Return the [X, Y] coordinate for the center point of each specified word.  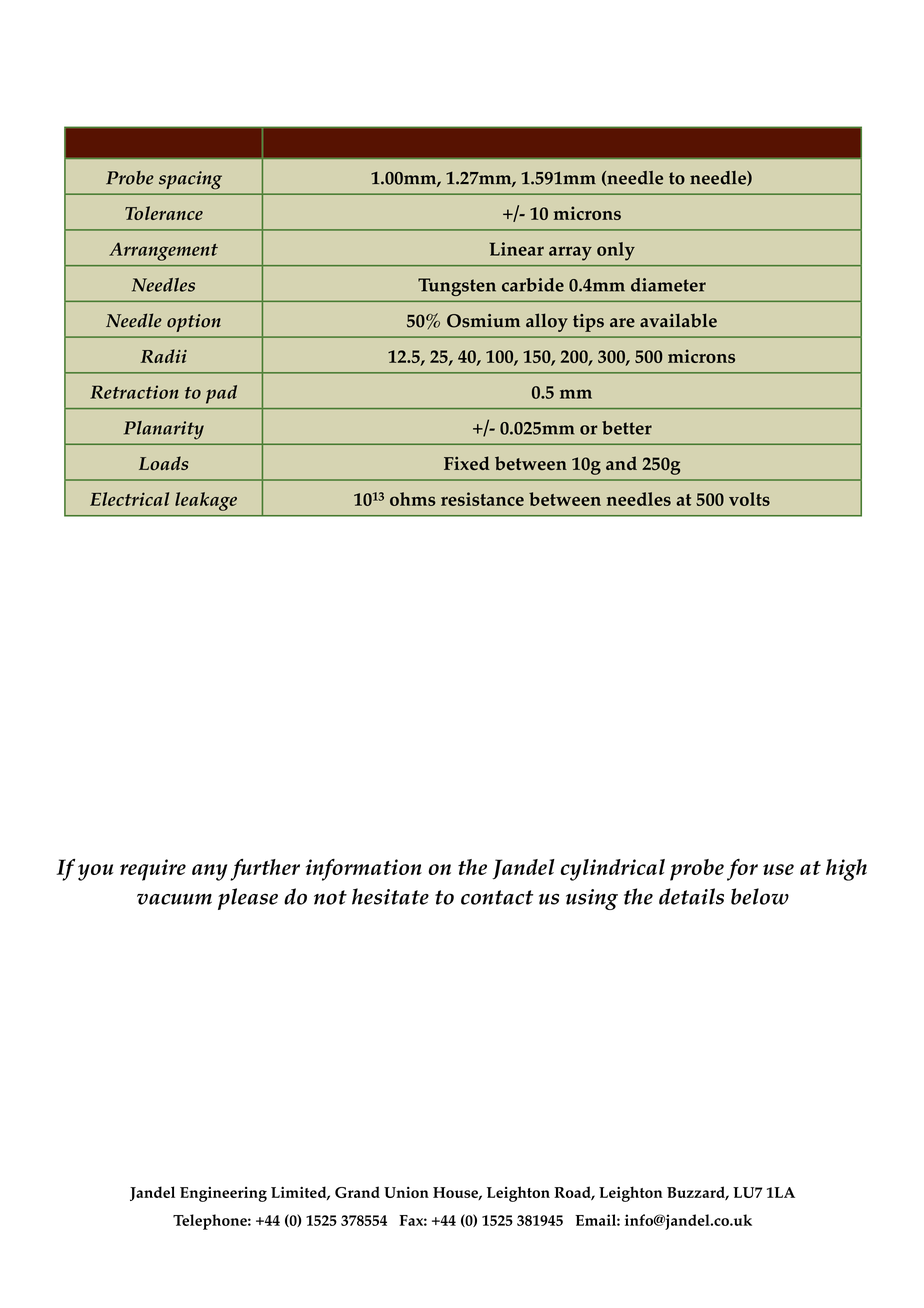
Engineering [223, 1194]
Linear [516, 249]
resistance [482, 499]
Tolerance [164, 213]
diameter [668, 285]
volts [749, 499]
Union [406, 1192]
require [153, 870]
